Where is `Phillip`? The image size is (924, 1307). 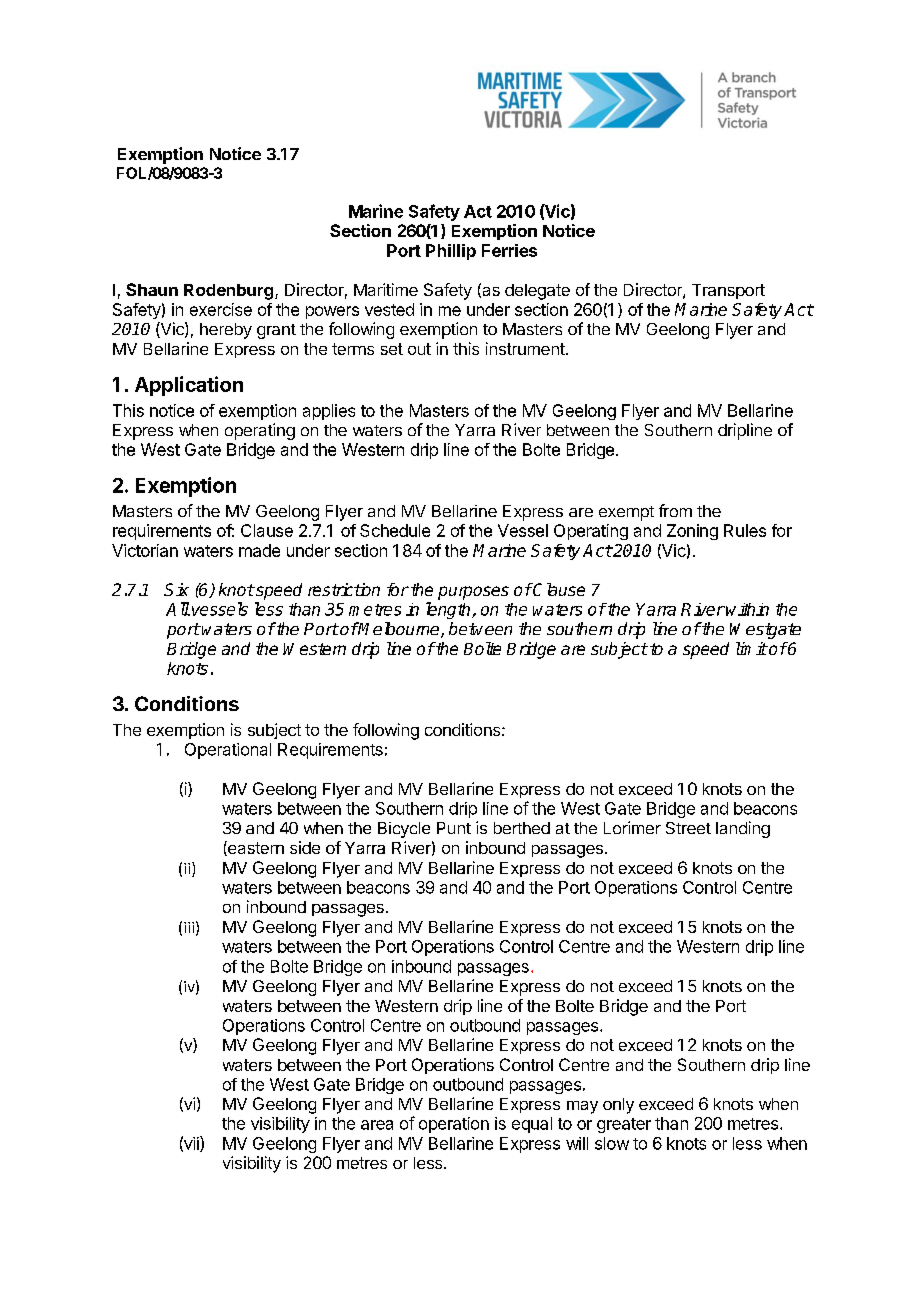 Phillip is located at coordinates (451, 252).
